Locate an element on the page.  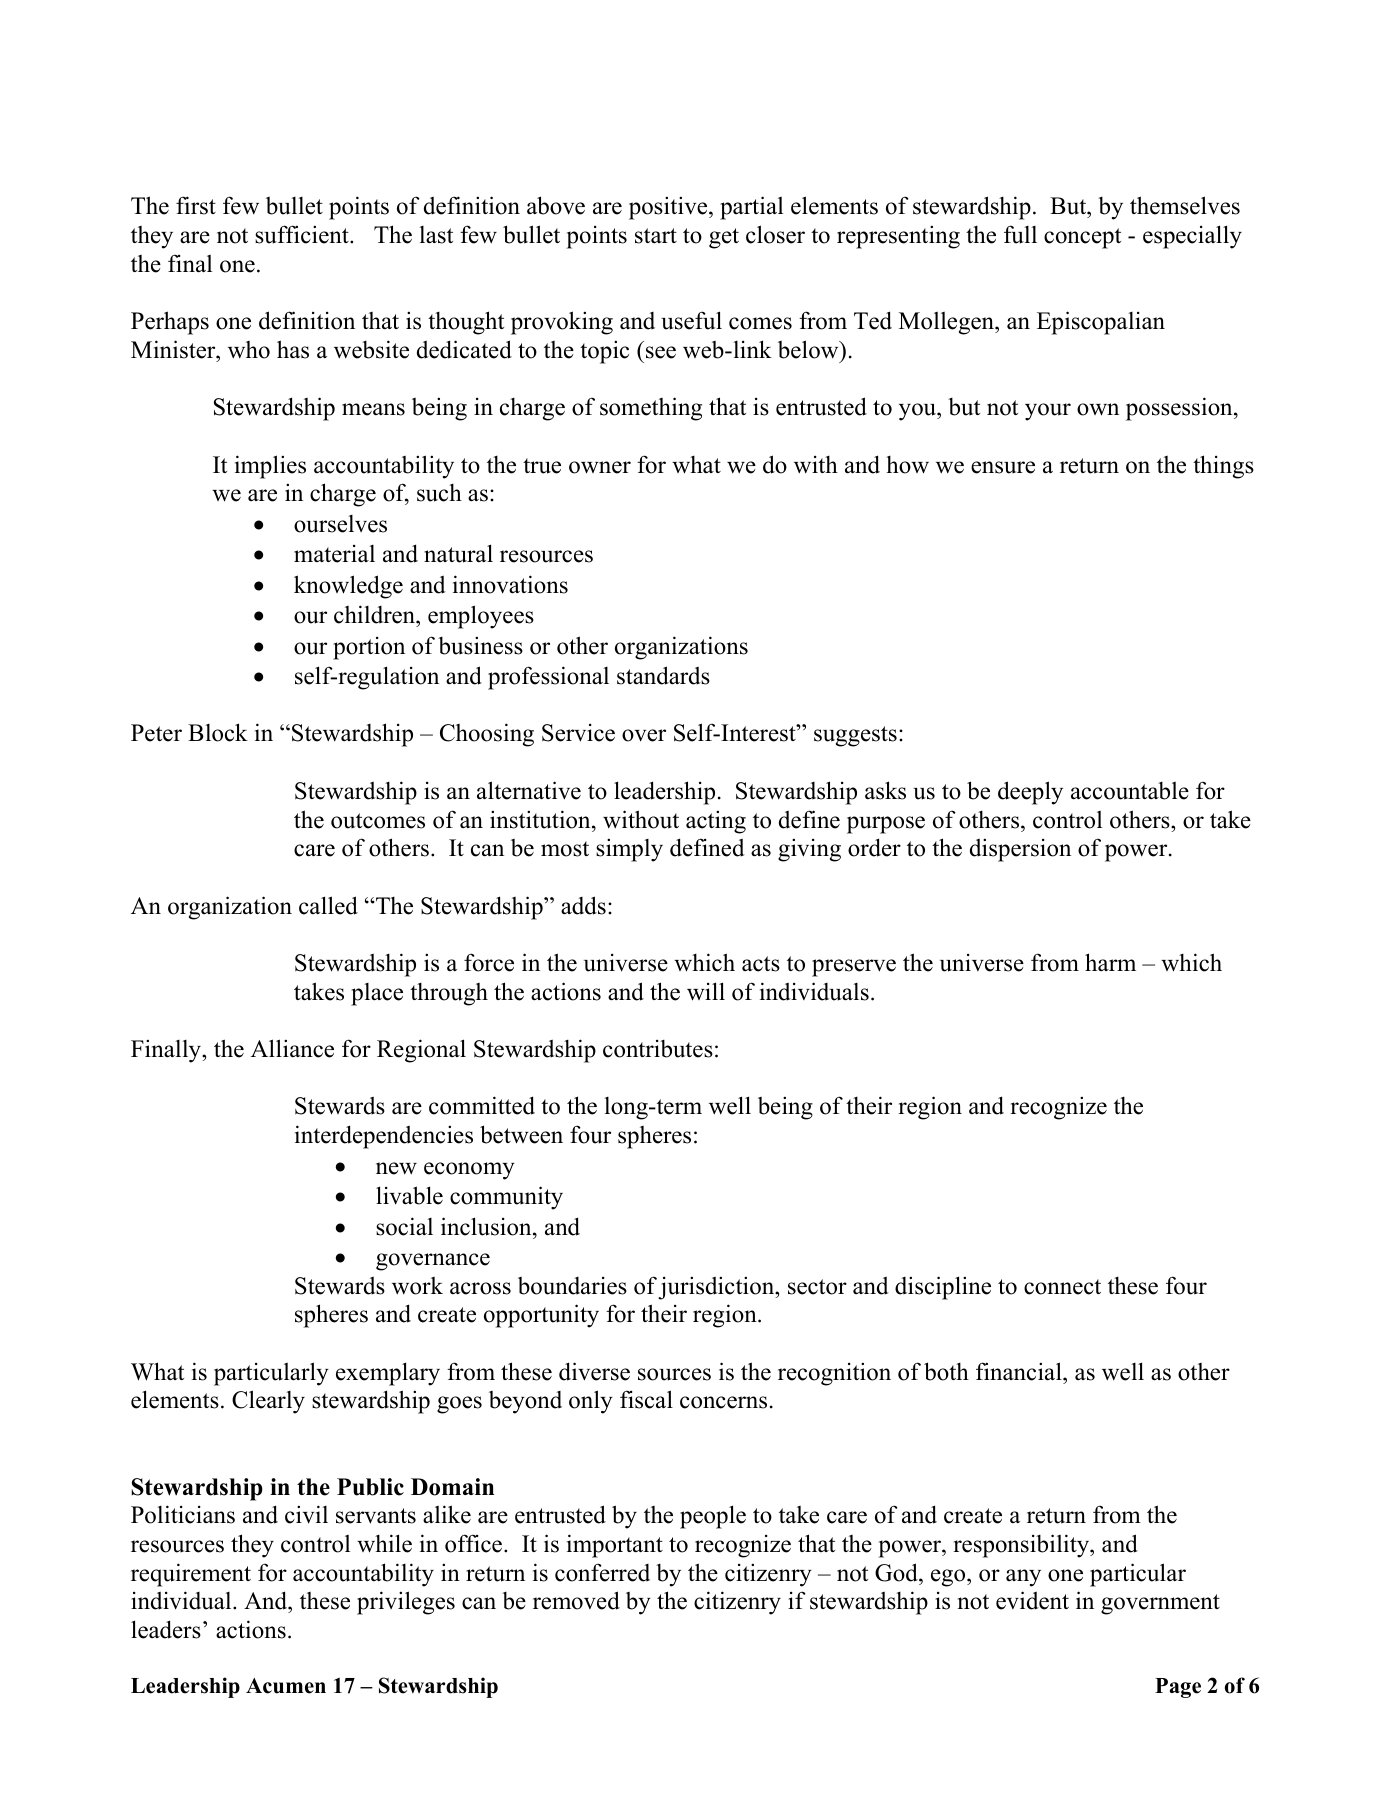
concept is located at coordinates (1082, 238).
